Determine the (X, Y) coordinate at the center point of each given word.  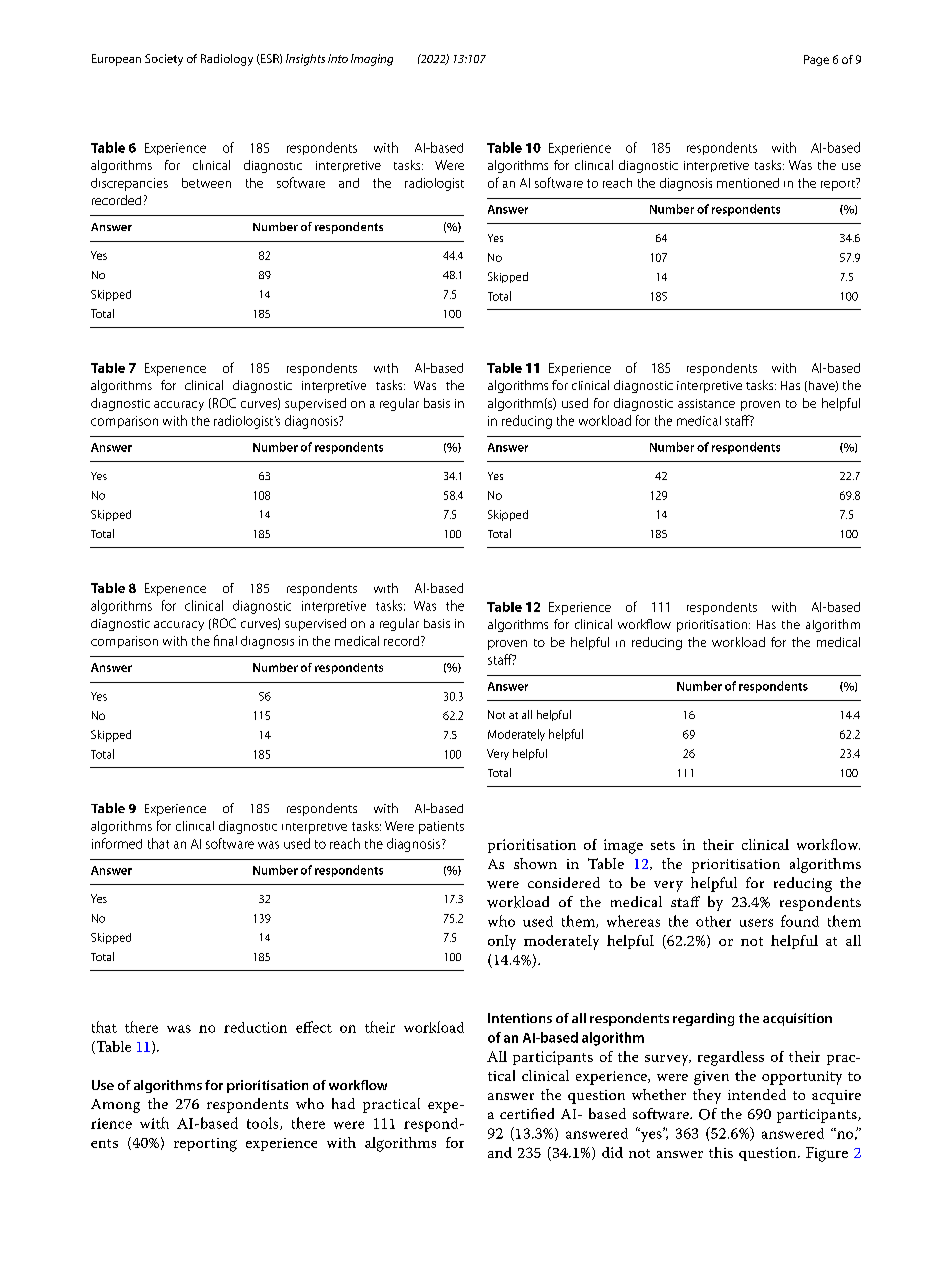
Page (816, 60)
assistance (706, 403)
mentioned (748, 183)
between (206, 183)
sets (663, 845)
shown (535, 863)
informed (117, 843)
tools (264, 1123)
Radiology (227, 60)
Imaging (372, 60)
